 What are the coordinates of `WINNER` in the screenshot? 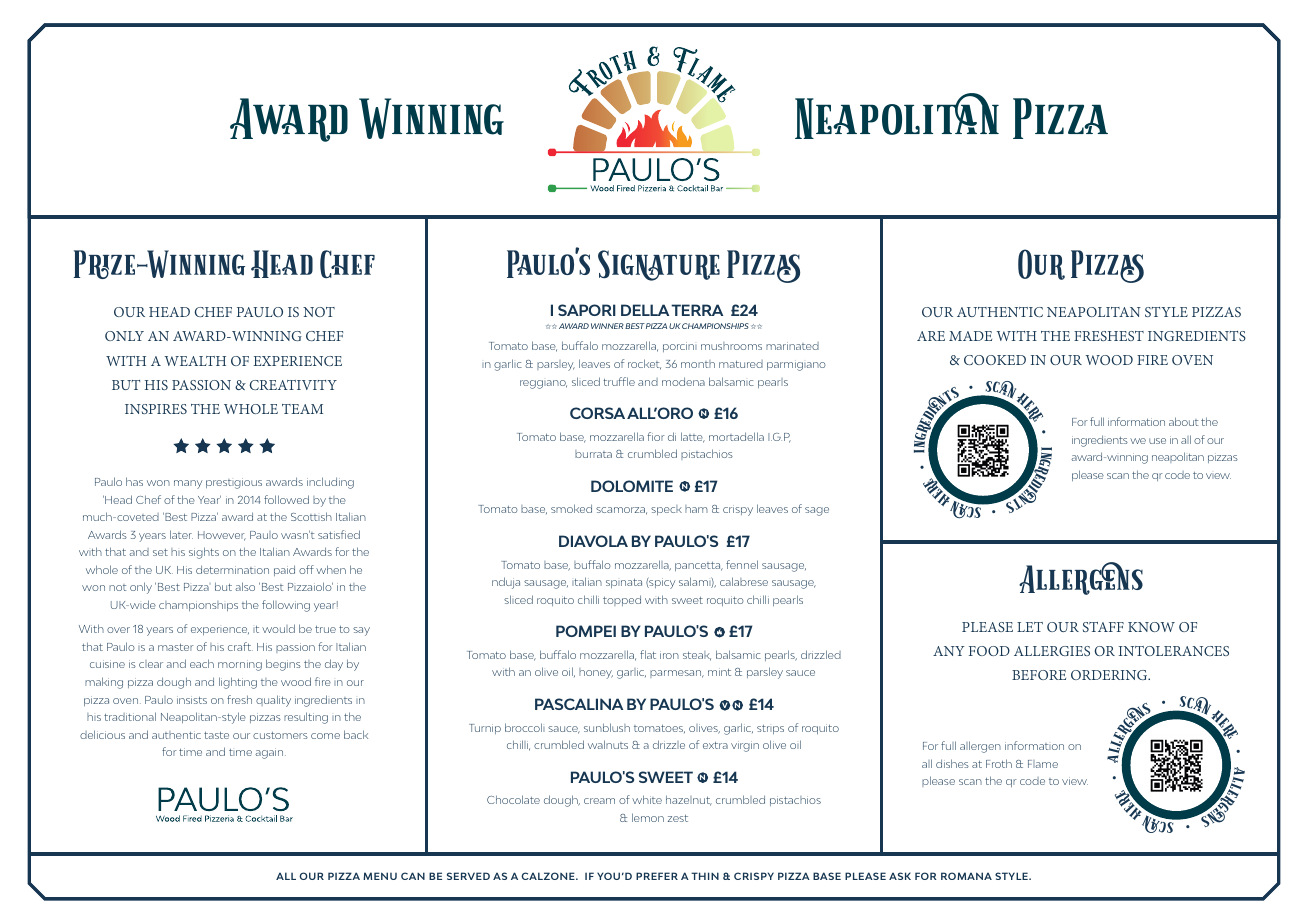 It's located at (607, 326).
